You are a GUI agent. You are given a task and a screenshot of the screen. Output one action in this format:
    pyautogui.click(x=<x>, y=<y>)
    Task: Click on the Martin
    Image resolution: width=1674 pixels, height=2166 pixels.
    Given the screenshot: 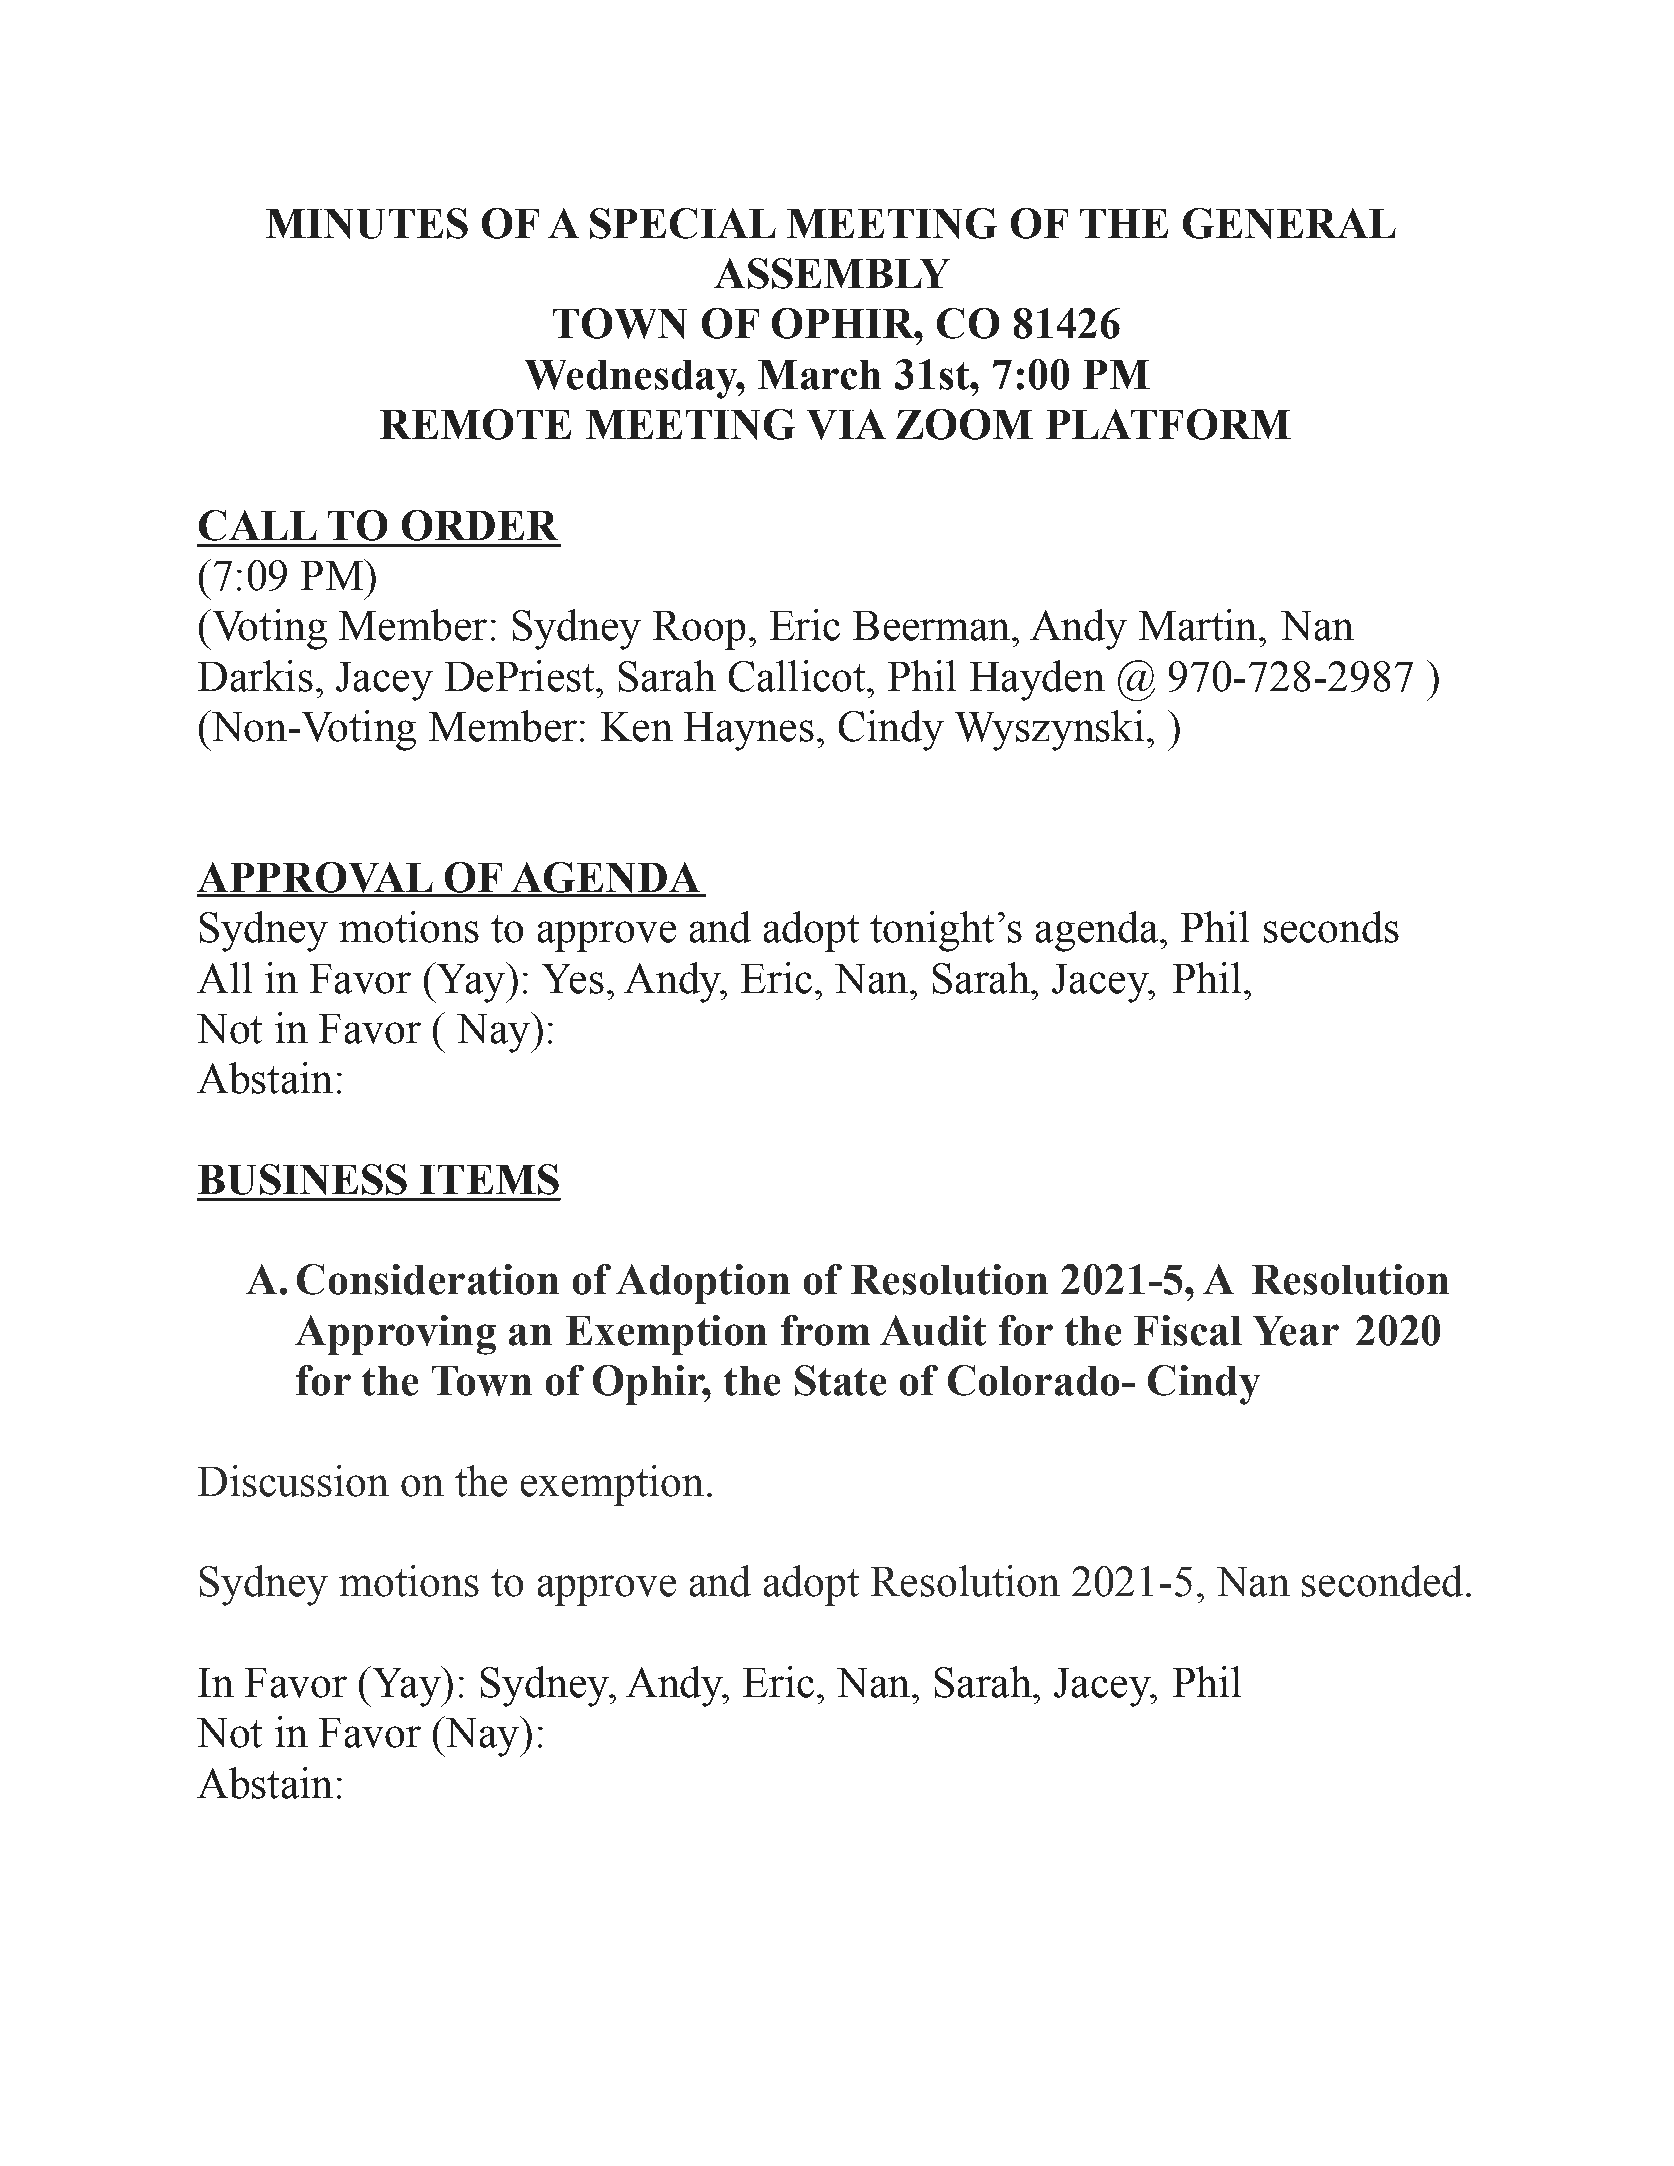 What is the action you would take?
    pyautogui.click(x=1198, y=625)
